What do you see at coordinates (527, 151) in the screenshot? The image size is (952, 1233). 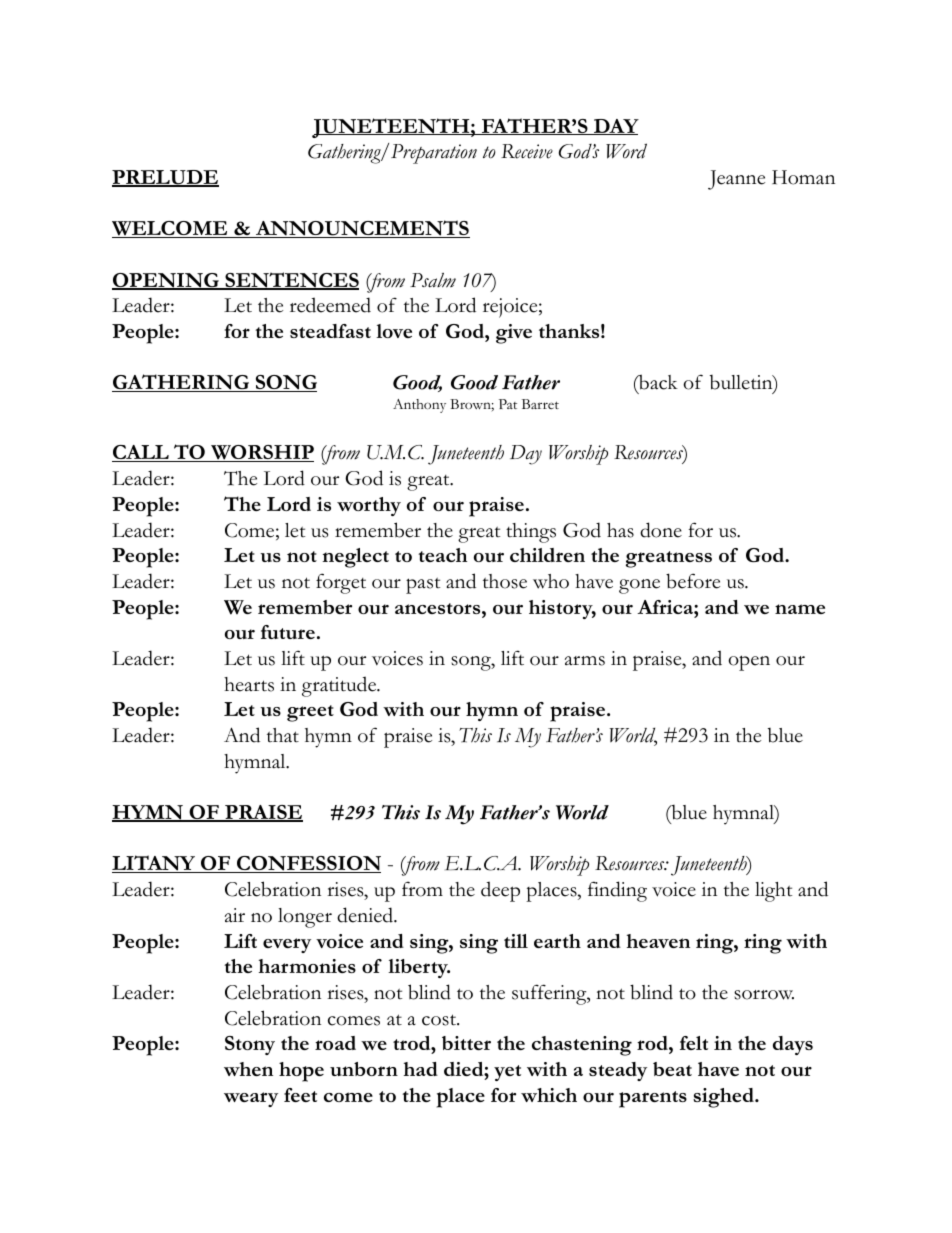 I see `Receive` at bounding box center [527, 151].
